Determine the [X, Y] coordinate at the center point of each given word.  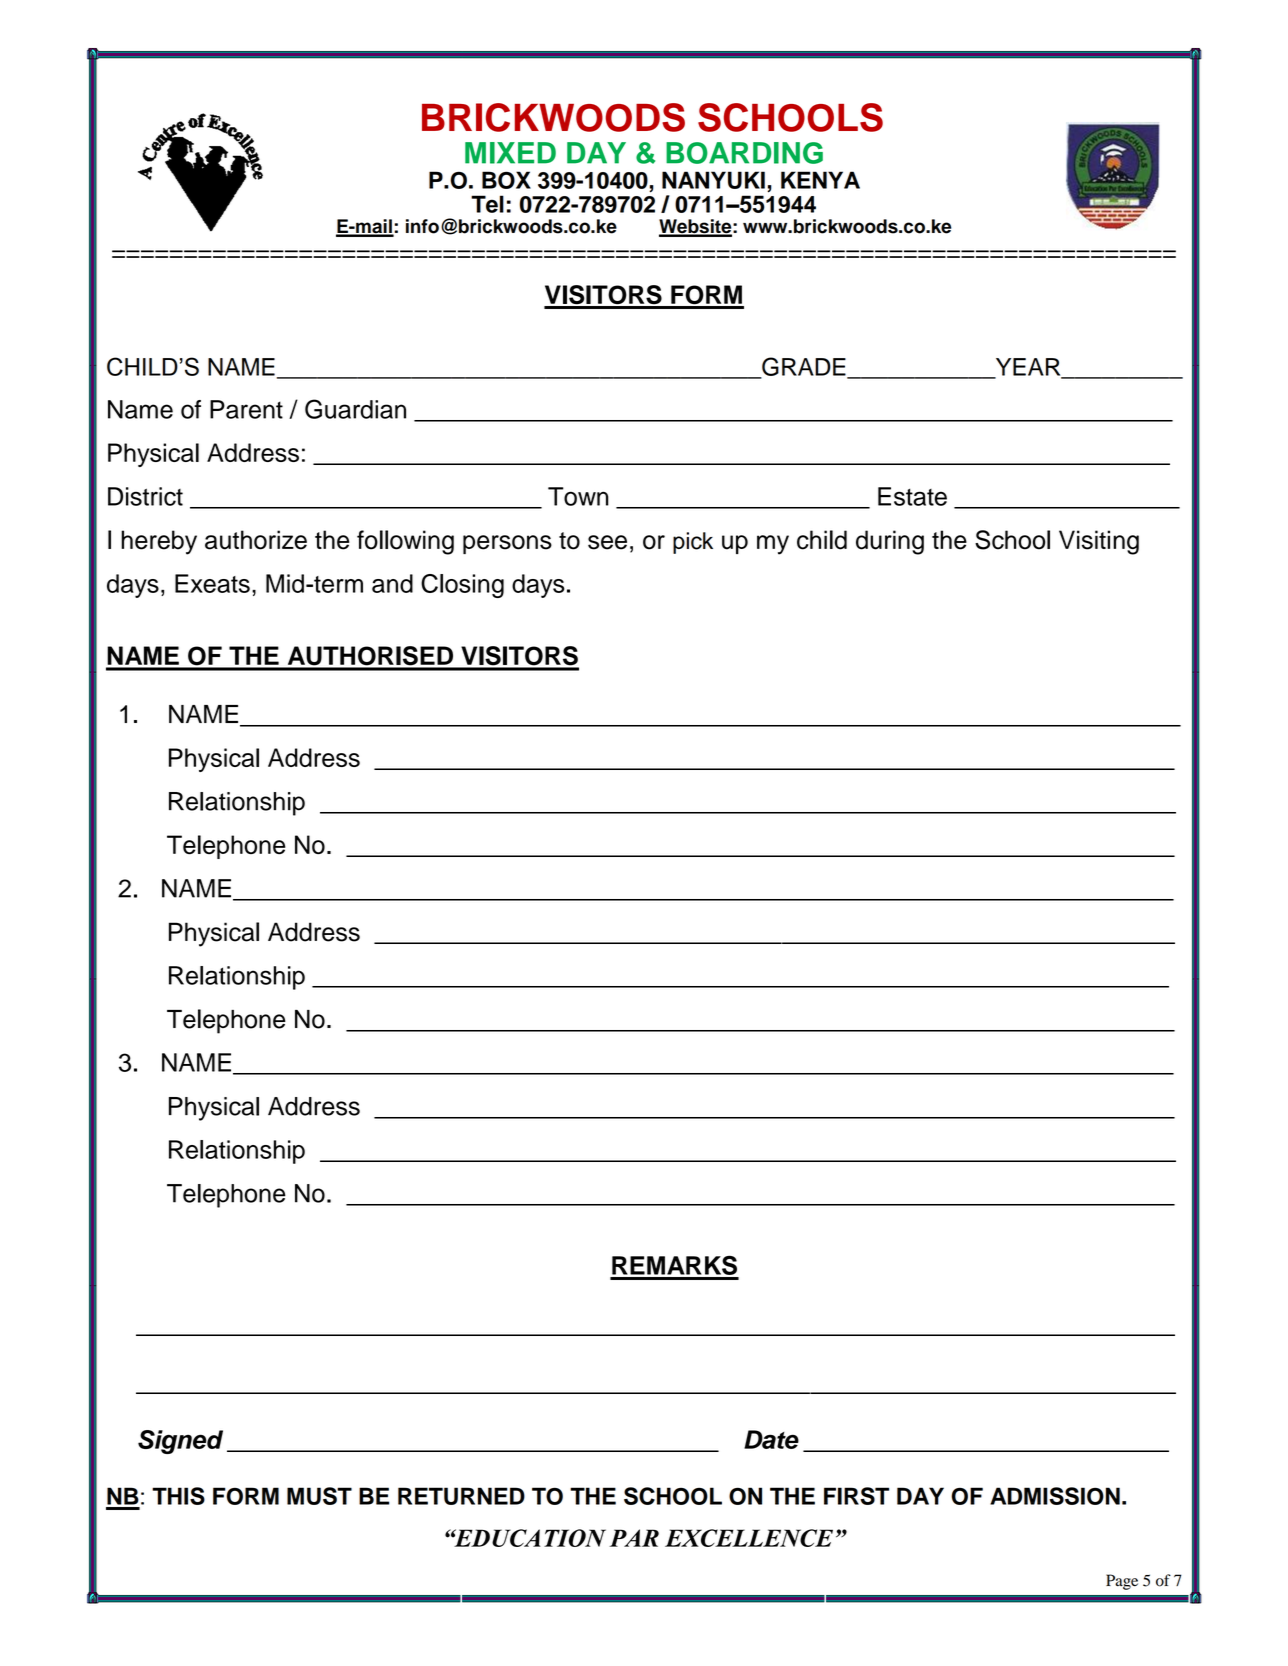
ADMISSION [1055, 1496]
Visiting [1099, 542]
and [392, 583]
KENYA [820, 180]
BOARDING [744, 153]
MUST [319, 1496]
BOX [506, 180]
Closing [462, 586]
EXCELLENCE [749, 1538]
